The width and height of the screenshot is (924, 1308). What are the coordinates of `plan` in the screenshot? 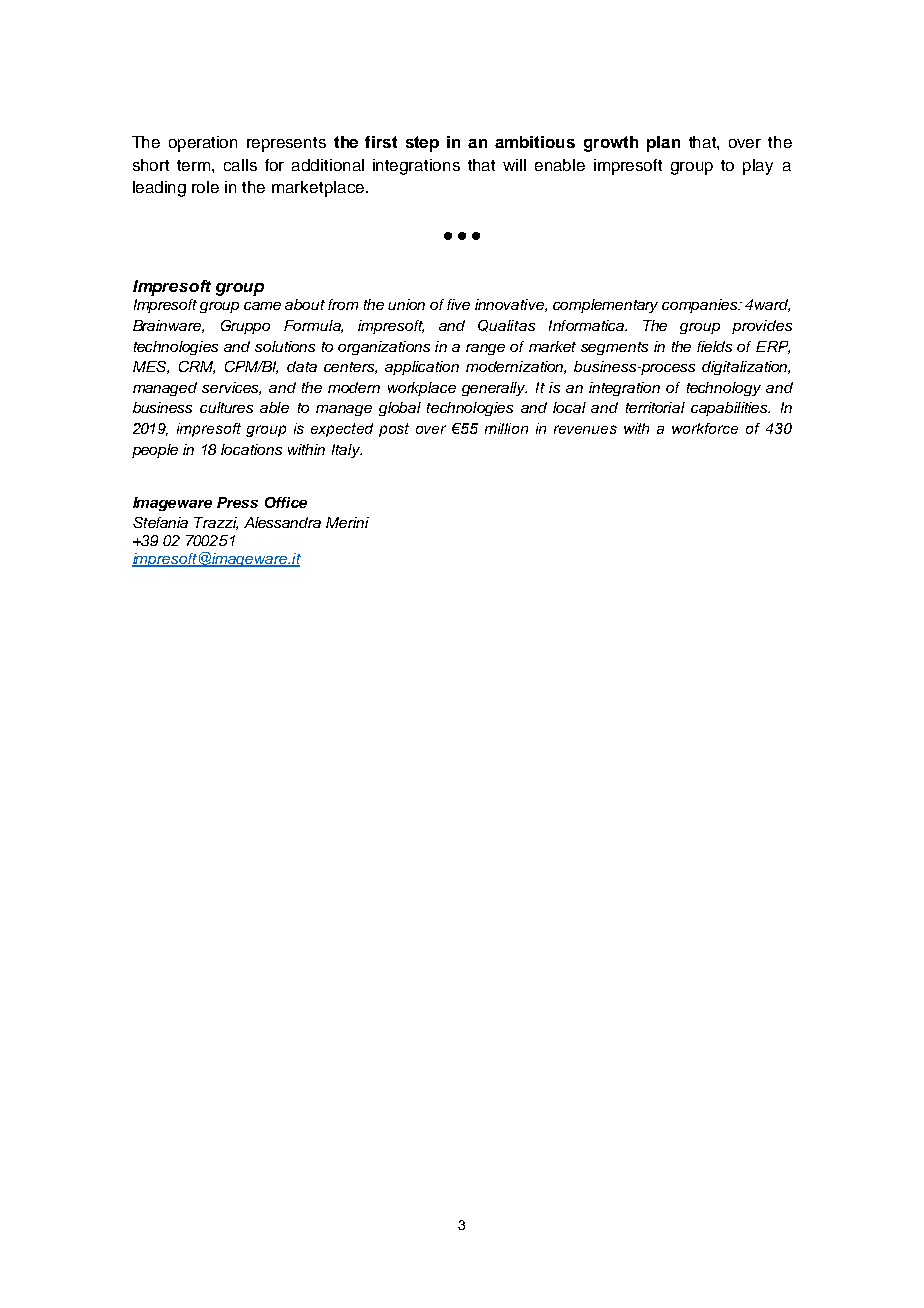 It's located at (663, 144).
